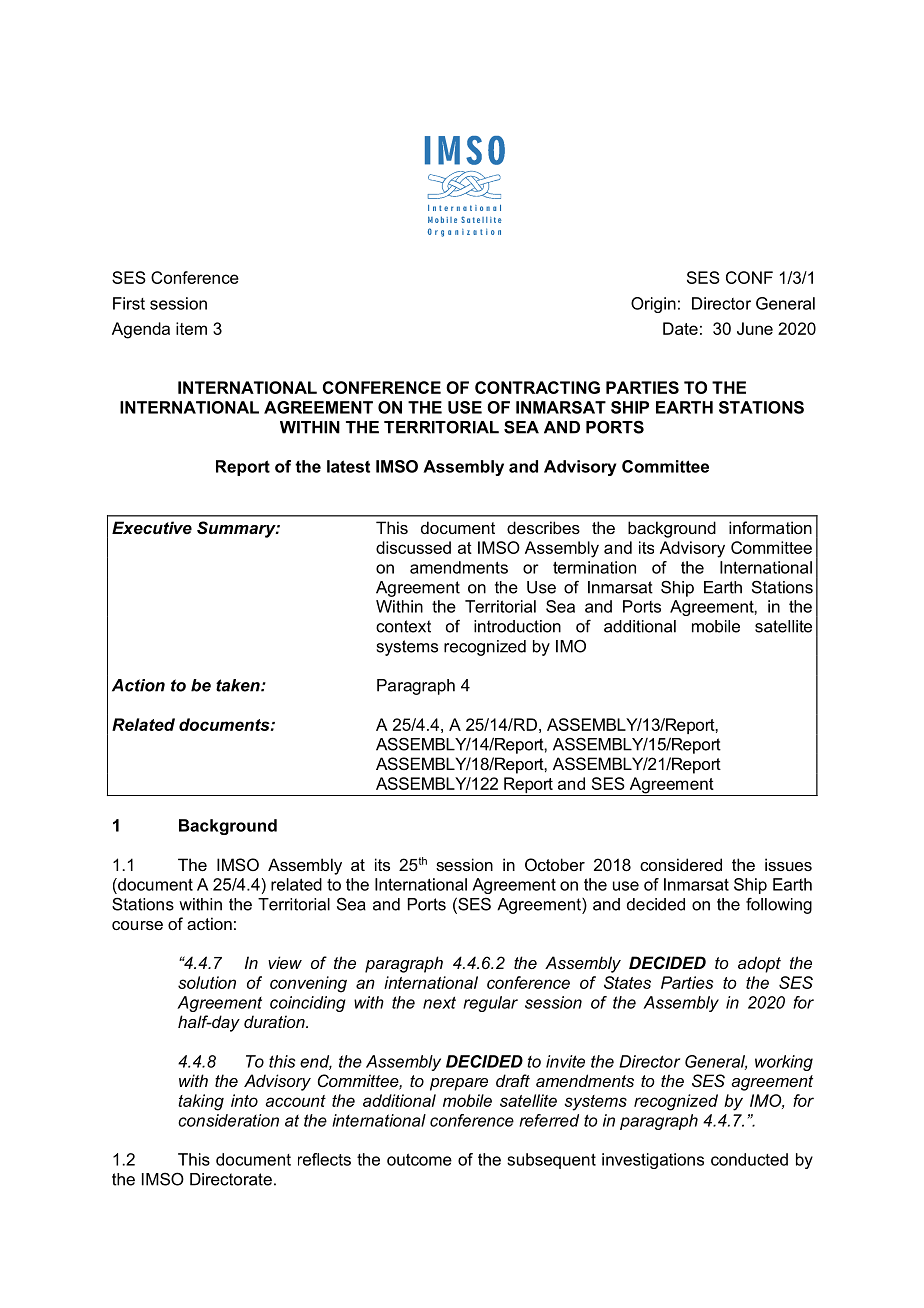  What do you see at coordinates (749, 1159) in the screenshot?
I see `conducted` at bounding box center [749, 1159].
